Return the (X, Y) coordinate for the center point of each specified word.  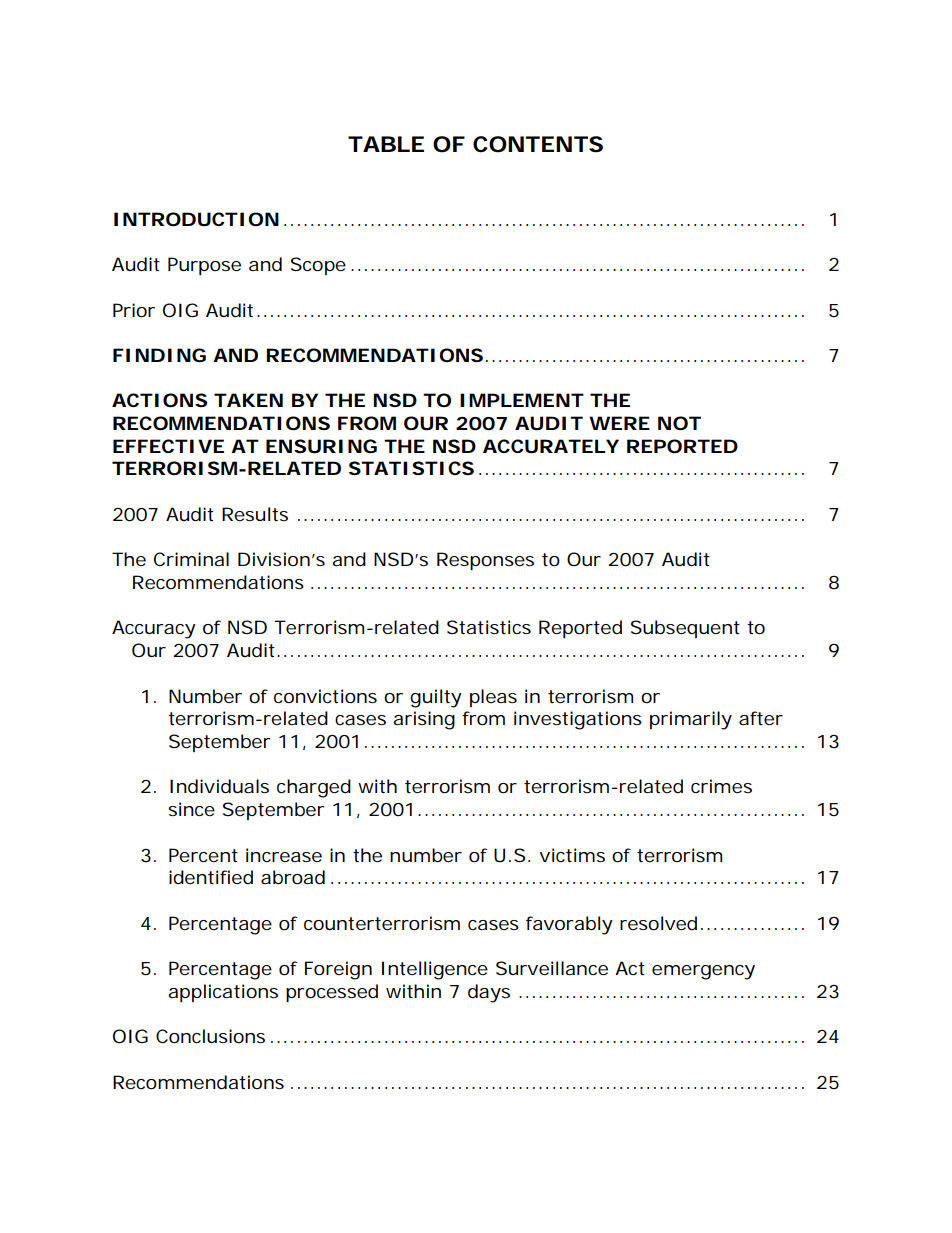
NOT (679, 423)
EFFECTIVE (168, 446)
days (489, 993)
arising (424, 720)
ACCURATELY (551, 446)
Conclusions (214, 1036)
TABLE (386, 144)
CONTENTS (538, 144)
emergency (703, 972)
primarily (691, 720)
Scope (321, 266)
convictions (325, 696)
